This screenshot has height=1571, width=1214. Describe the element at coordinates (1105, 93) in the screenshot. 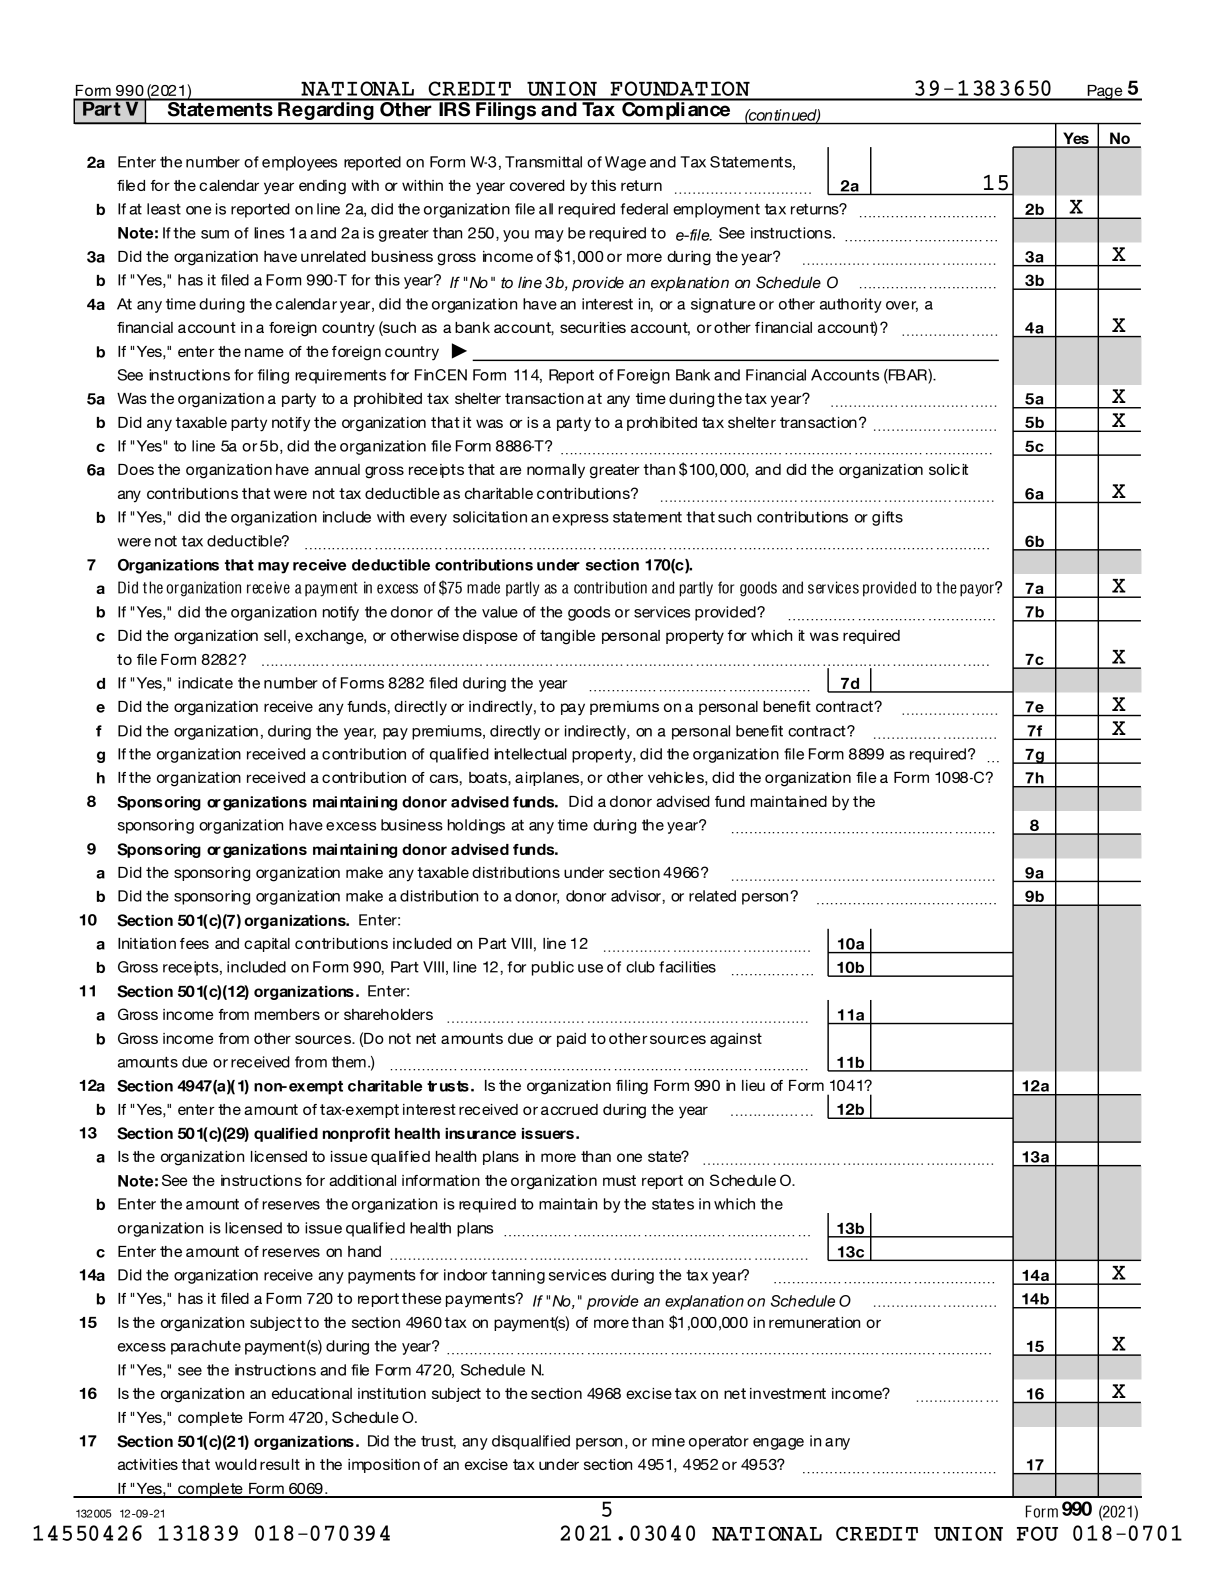

I see `Page` at that location.
